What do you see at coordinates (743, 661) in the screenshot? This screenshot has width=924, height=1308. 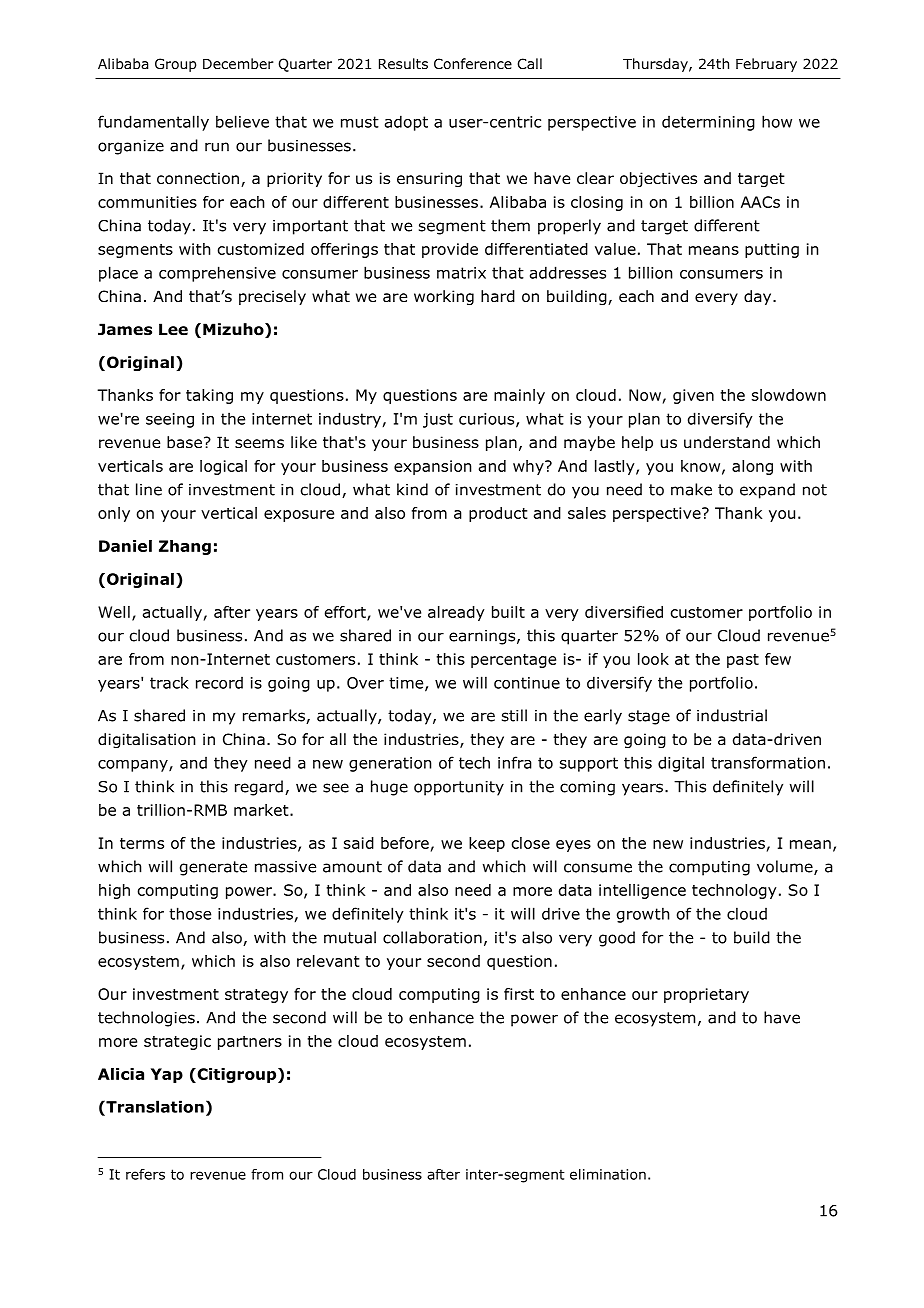 I see `past` at bounding box center [743, 661].
